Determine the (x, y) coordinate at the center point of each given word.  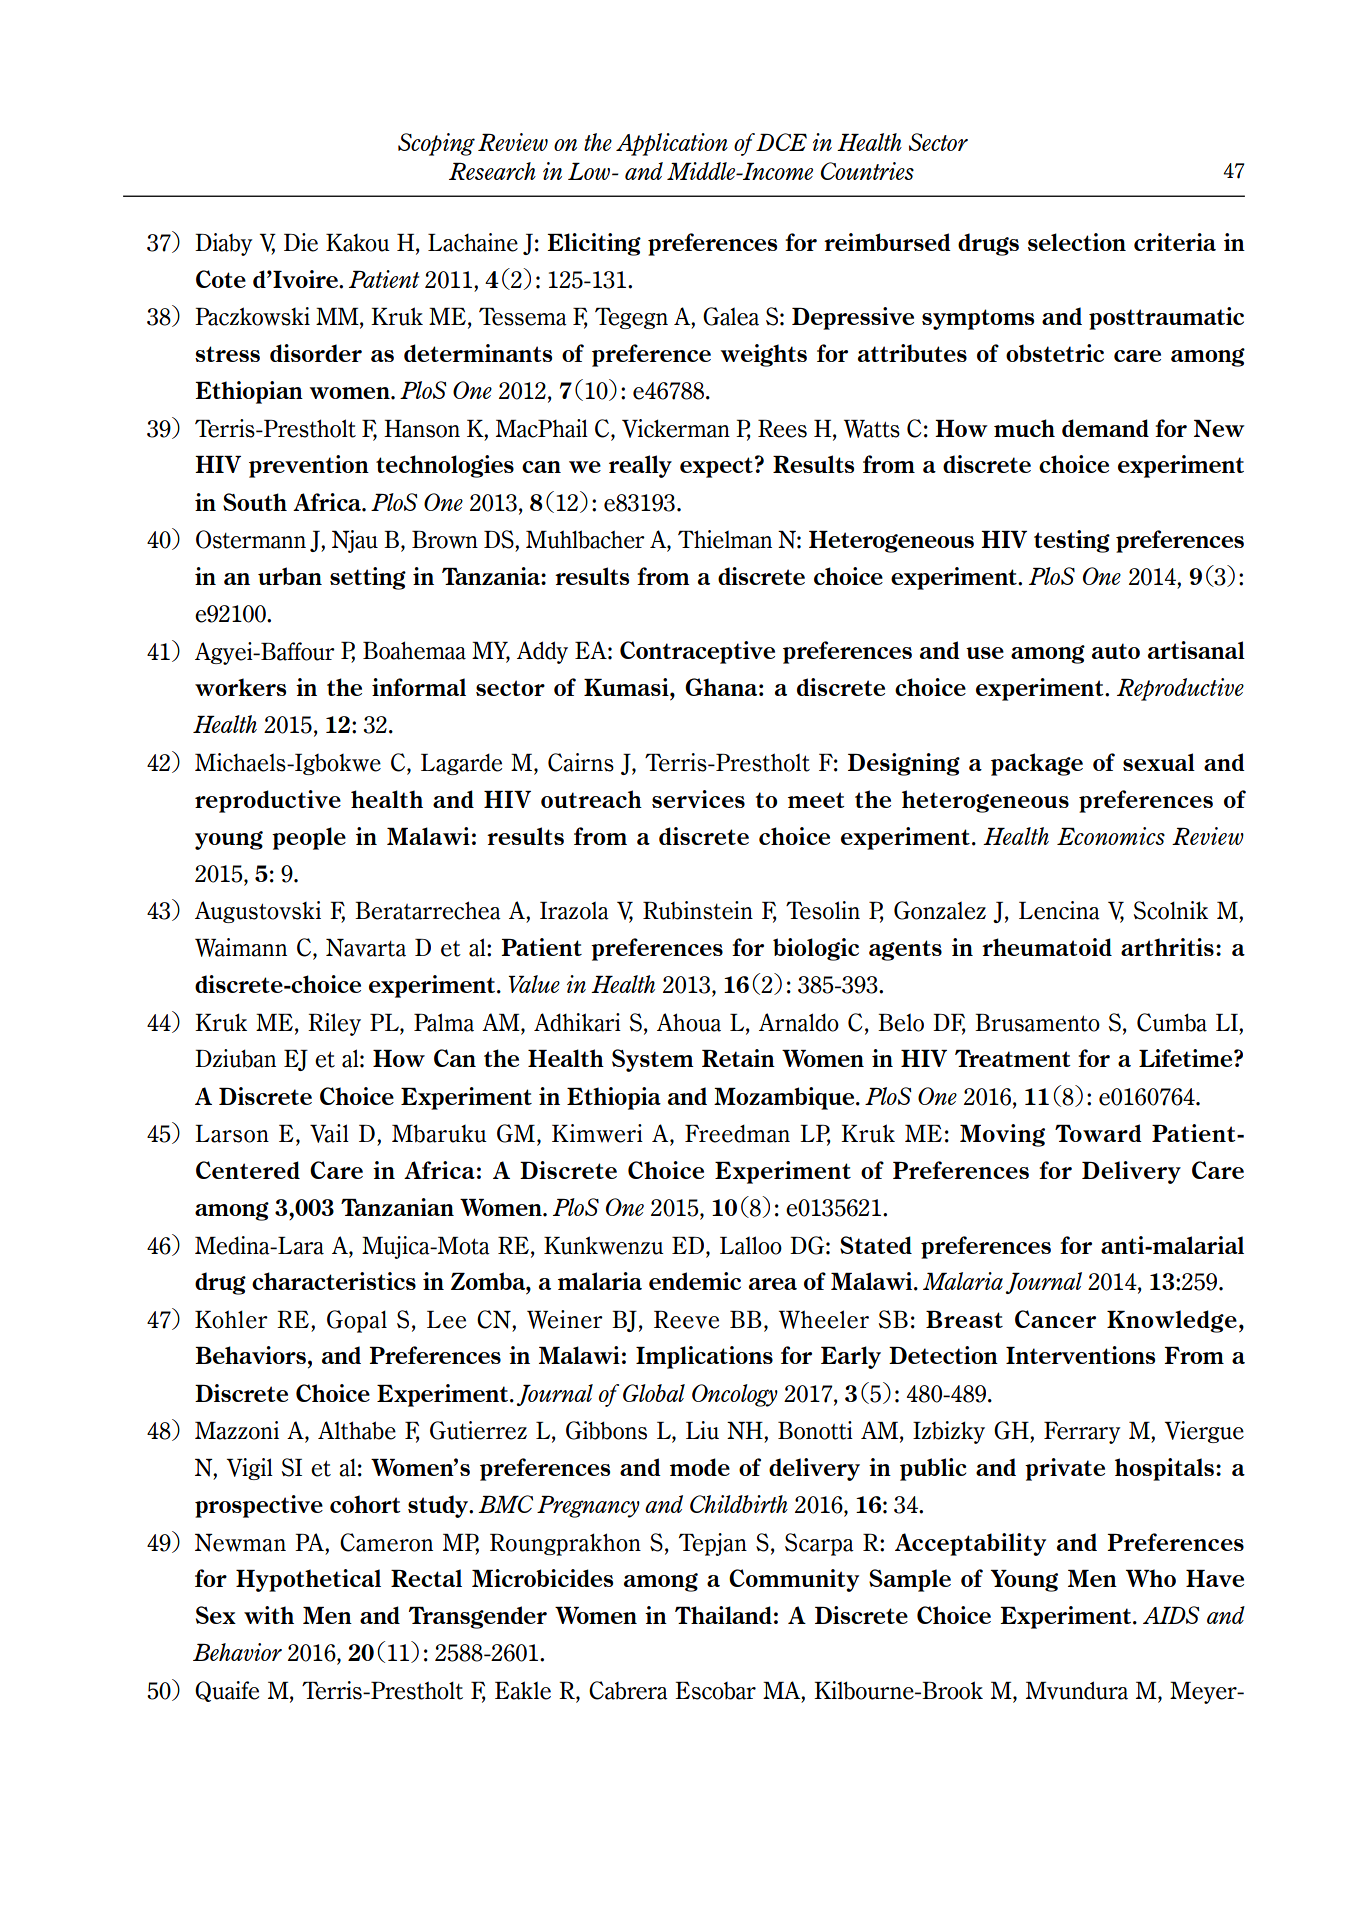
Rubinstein (698, 910)
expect (716, 467)
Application (672, 144)
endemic (695, 1281)
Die (301, 242)
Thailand (723, 1615)
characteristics (334, 1281)
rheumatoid (1047, 947)
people (309, 838)
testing (1072, 541)
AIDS (1171, 1615)
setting (368, 578)
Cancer (1055, 1319)
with (269, 1615)
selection (1077, 242)
